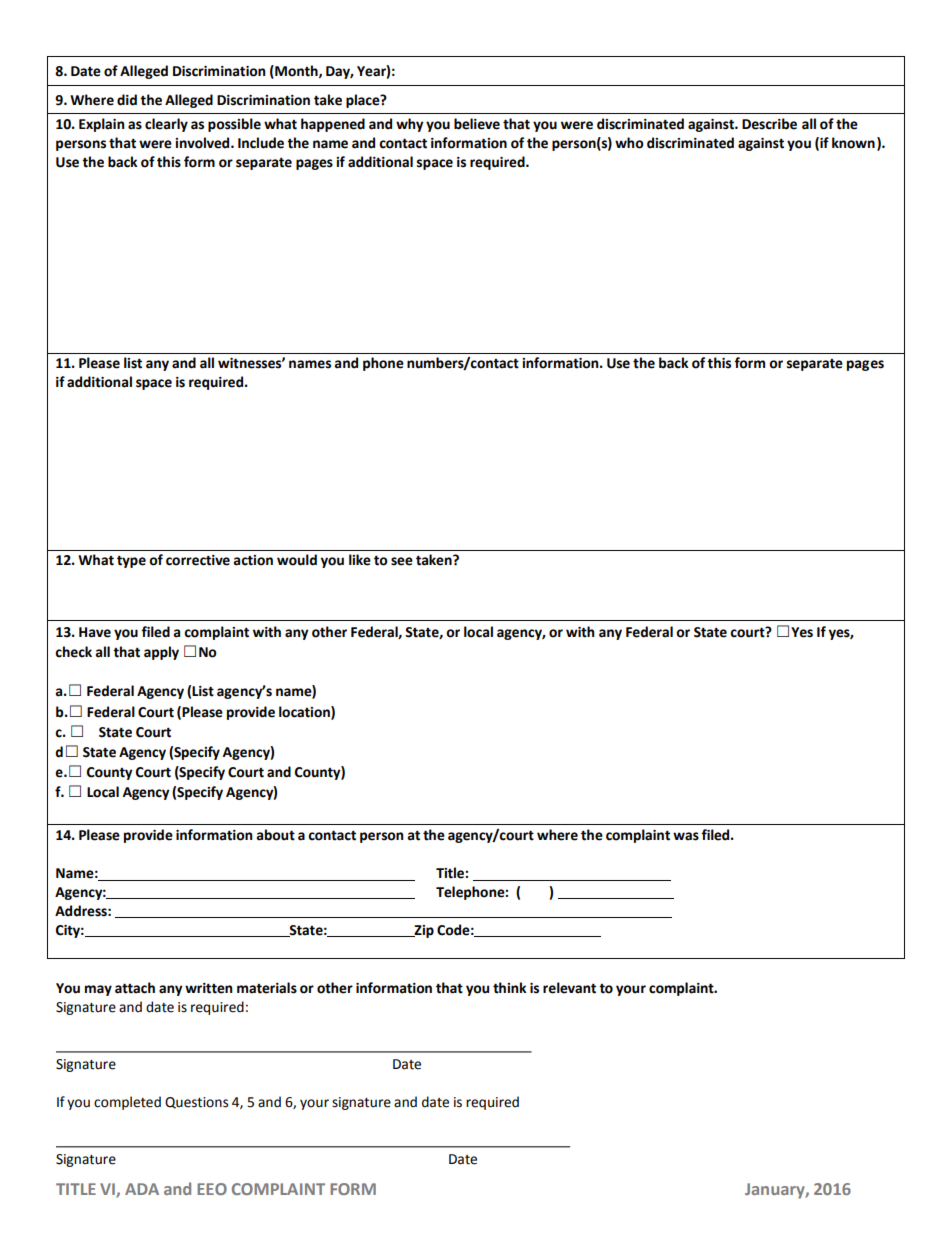  I want to click on relevant, so click(569, 988).
